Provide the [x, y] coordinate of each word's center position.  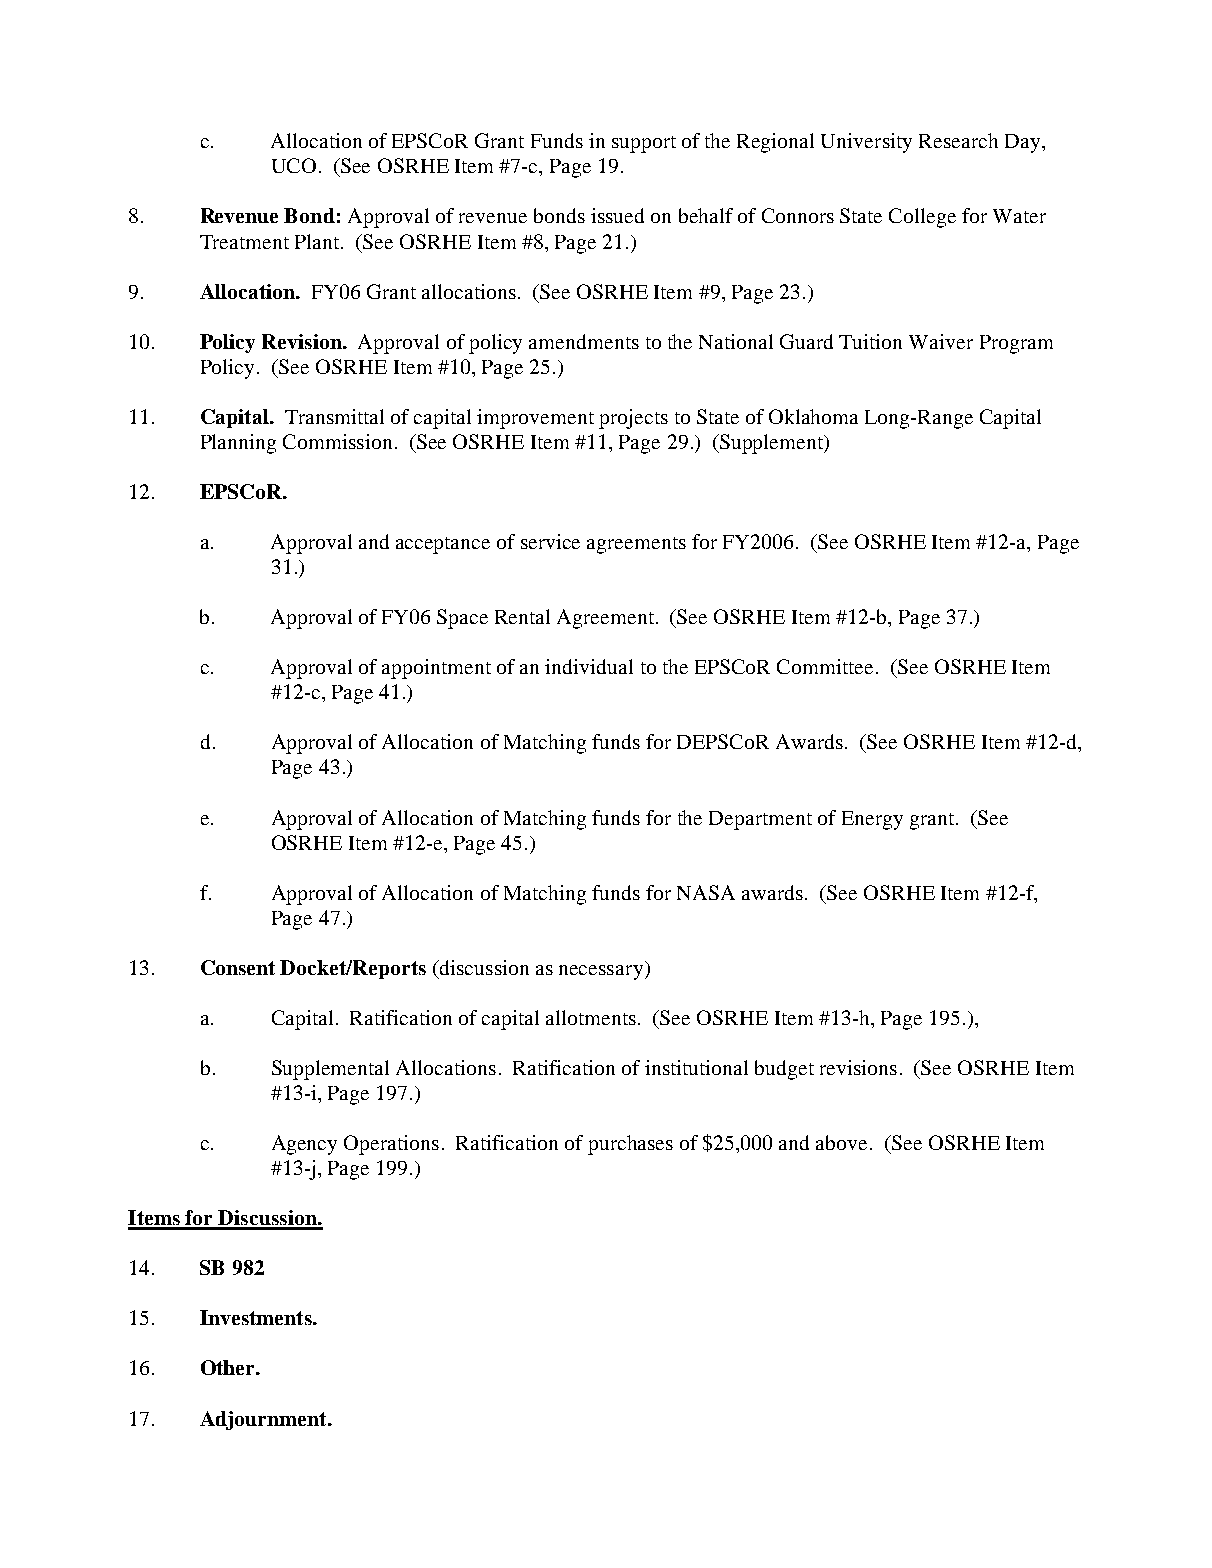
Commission [337, 441]
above [841, 1142]
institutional [696, 1067]
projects [633, 419]
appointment [436, 669]
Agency [304, 1145]
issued [617, 215]
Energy [872, 820]
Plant [318, 241]
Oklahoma [813, 416]
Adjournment [264, 1420]
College [922, 218]
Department [760, 820]
